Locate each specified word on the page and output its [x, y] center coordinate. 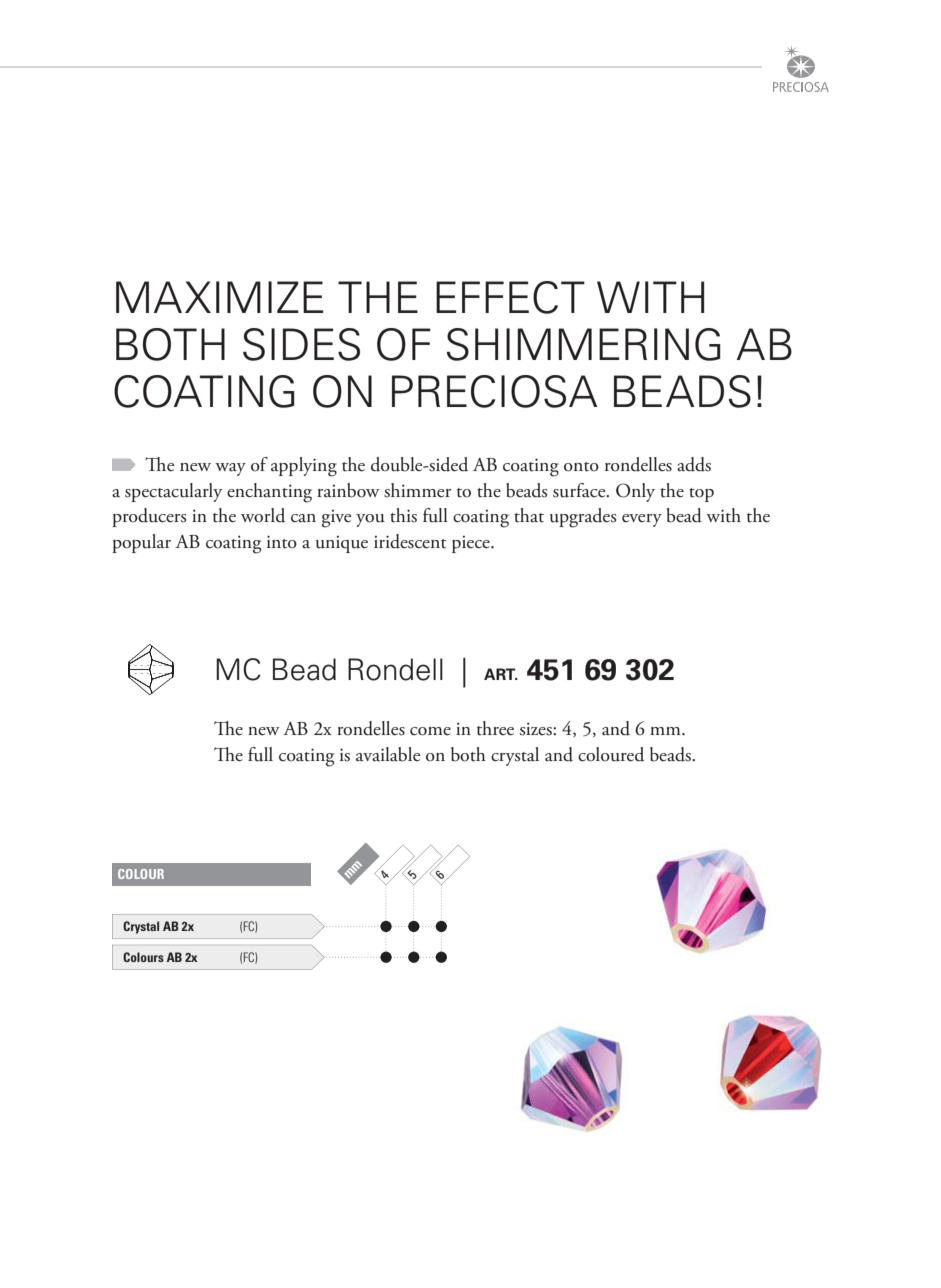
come [430, 731]
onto [581, 467]
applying [304, 467]
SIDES [301, 344]
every [642, 520]
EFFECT [510, 297]
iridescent [410, 541]
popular [141, 543]
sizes [537, 729]
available [388, 754]
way [230, 469]
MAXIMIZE [219, 297]
